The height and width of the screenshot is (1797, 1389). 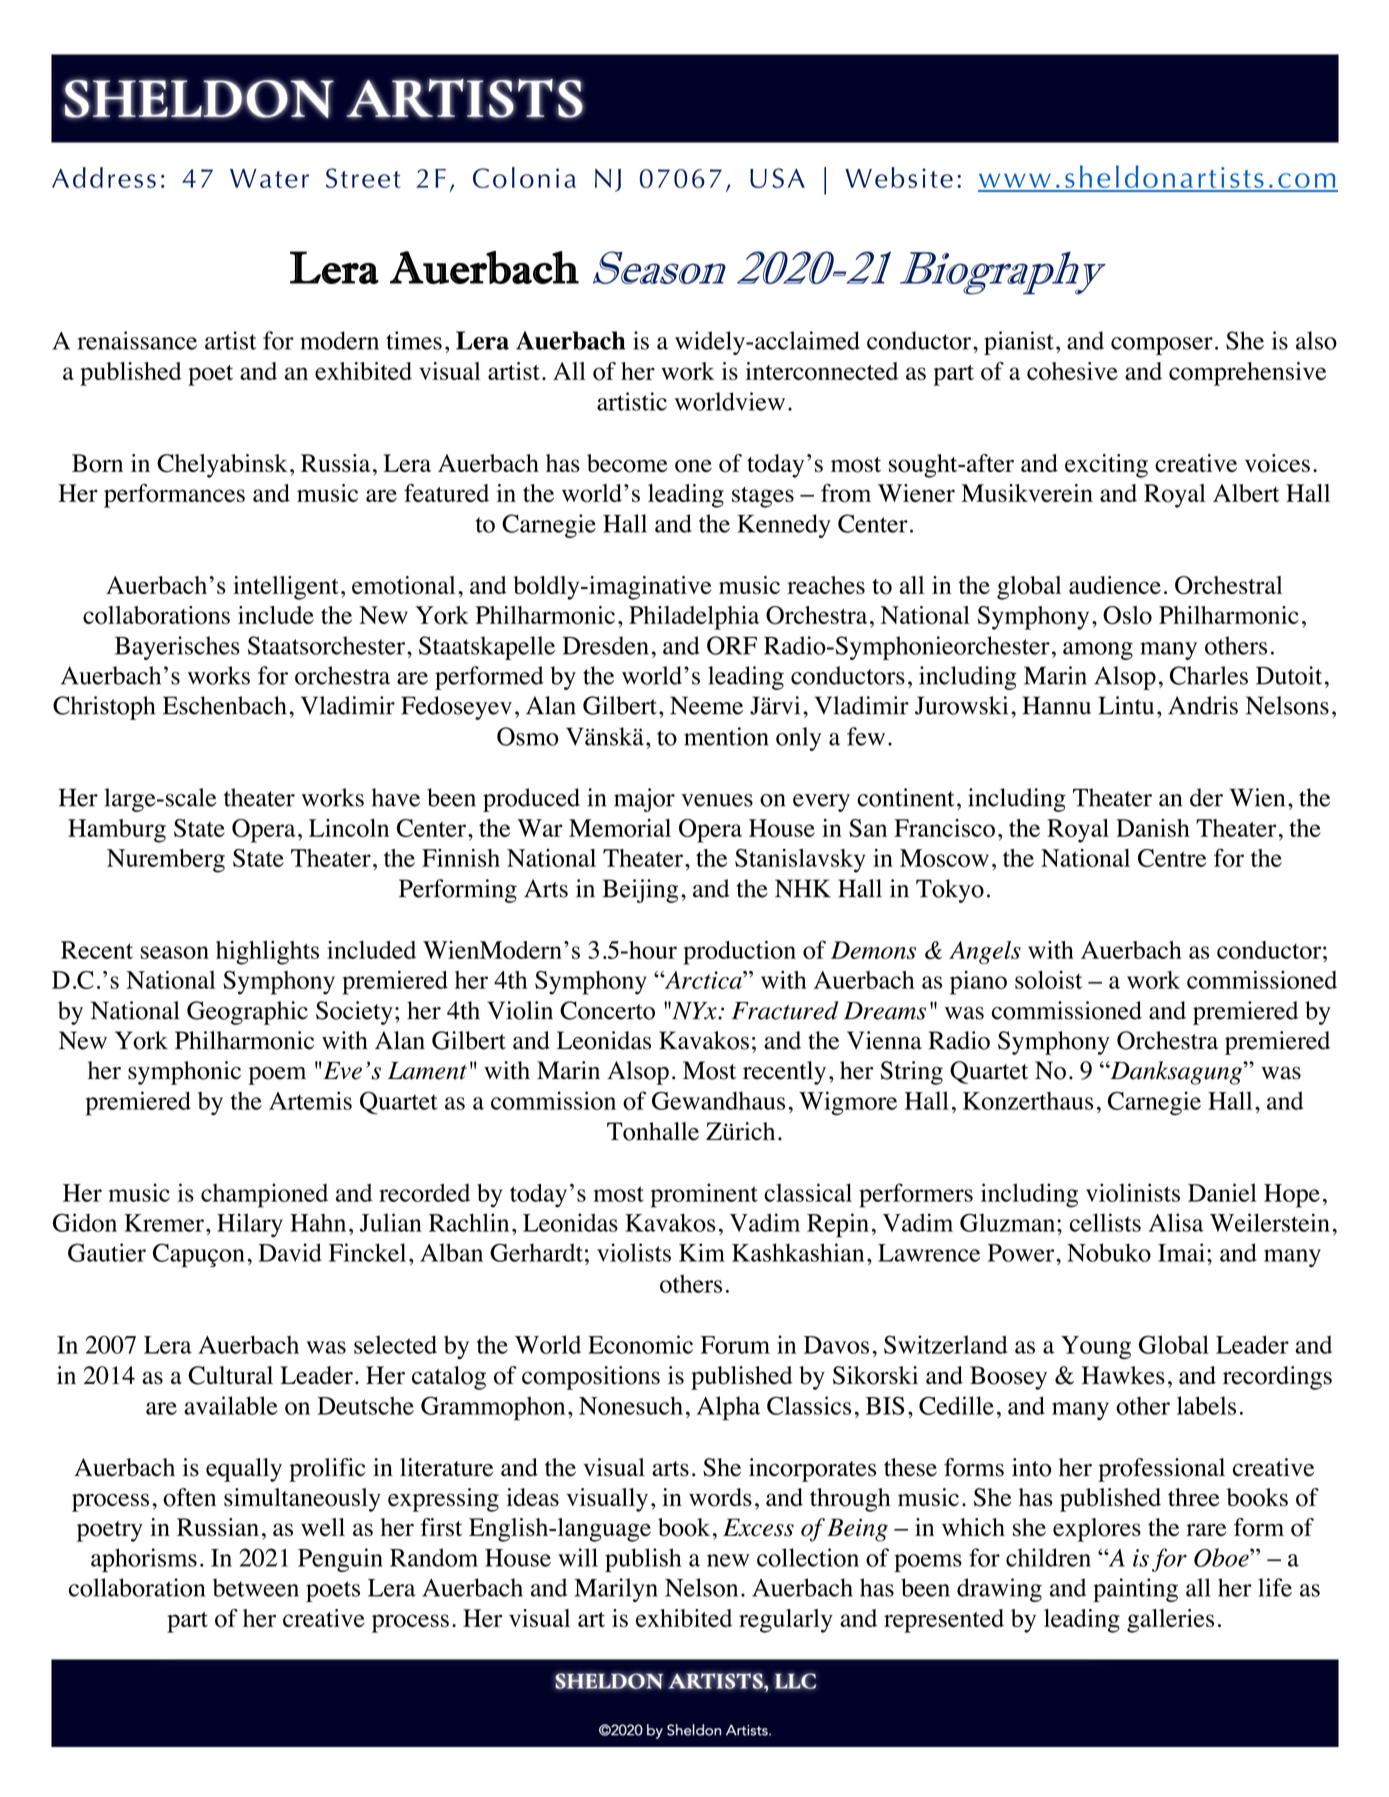 What do you see at coordinates (777, 178) in the screenshot?
I see `USA` at bounding box center [777, 178].
